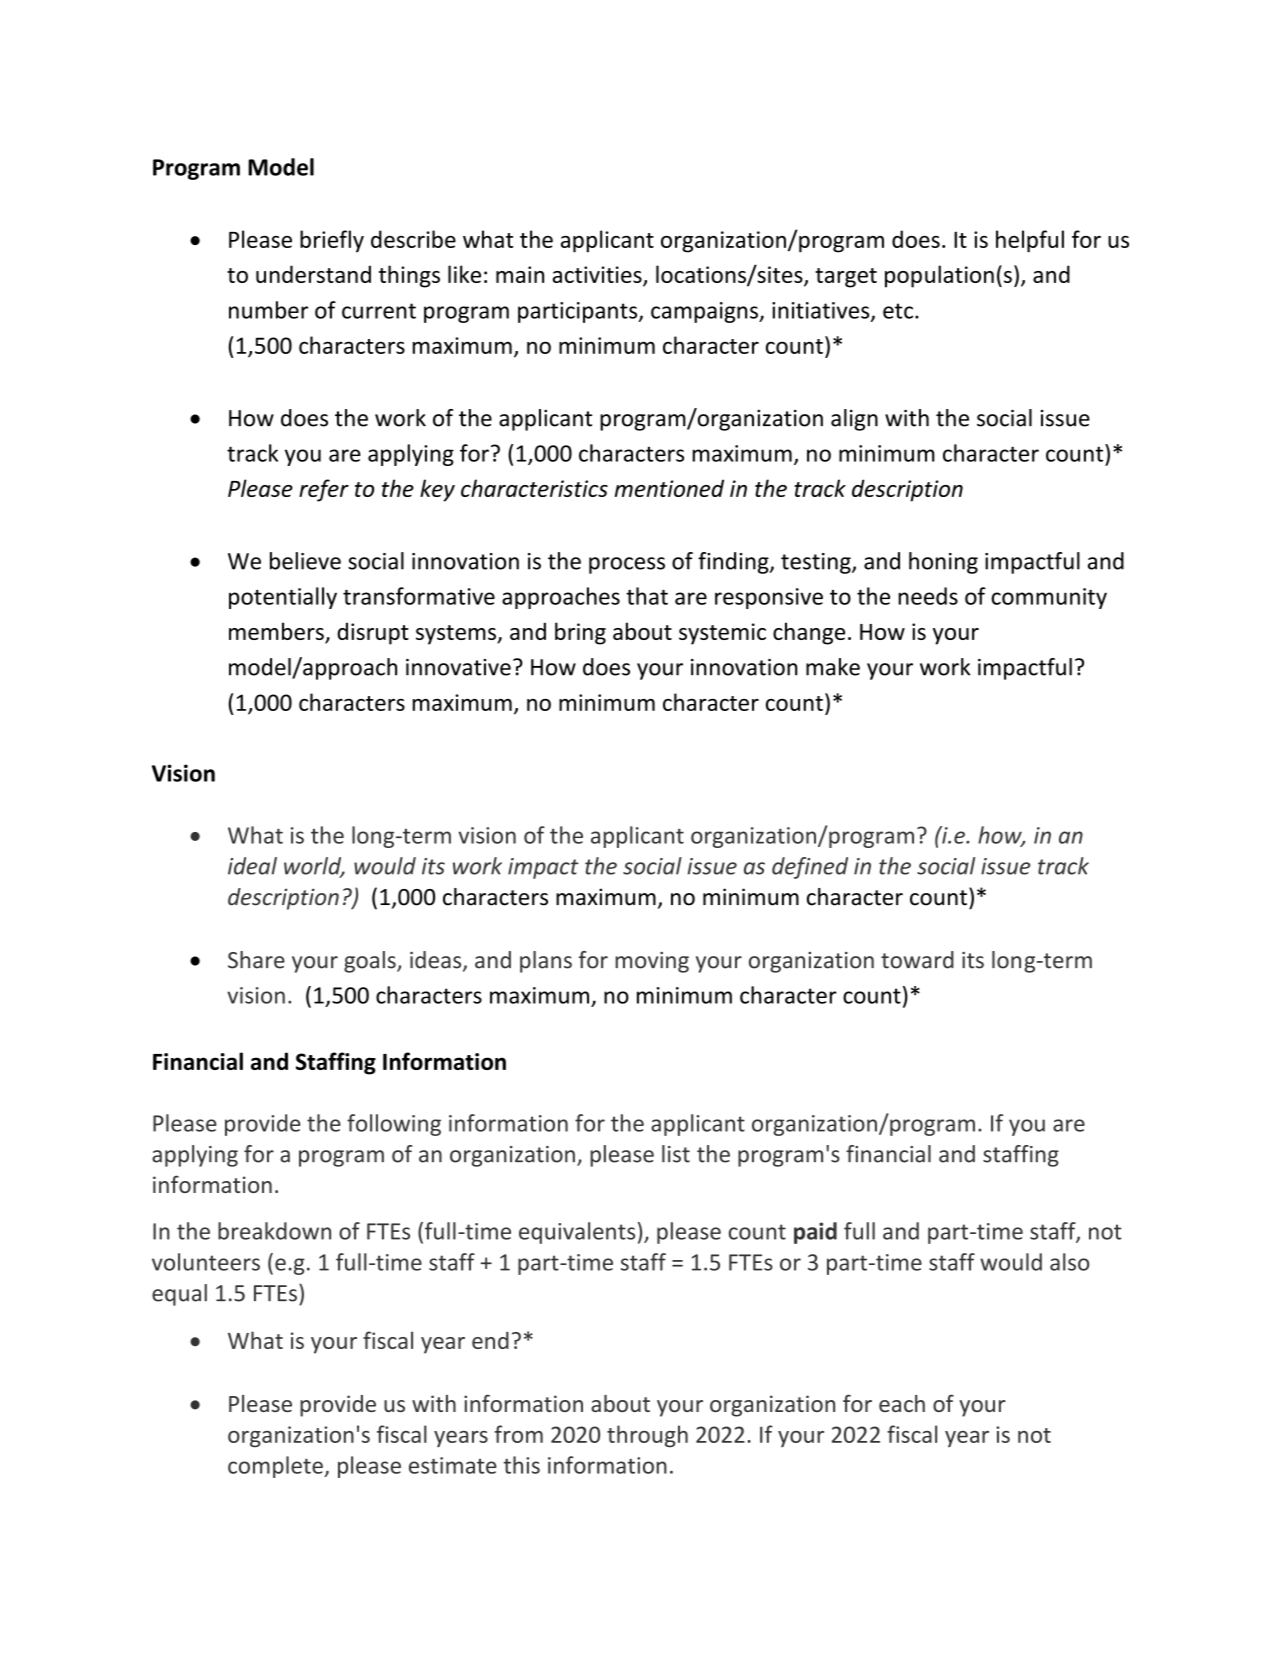 The height and width of the screenshot is (1665, 1287). I want to click on activities, so click(598, 276).
